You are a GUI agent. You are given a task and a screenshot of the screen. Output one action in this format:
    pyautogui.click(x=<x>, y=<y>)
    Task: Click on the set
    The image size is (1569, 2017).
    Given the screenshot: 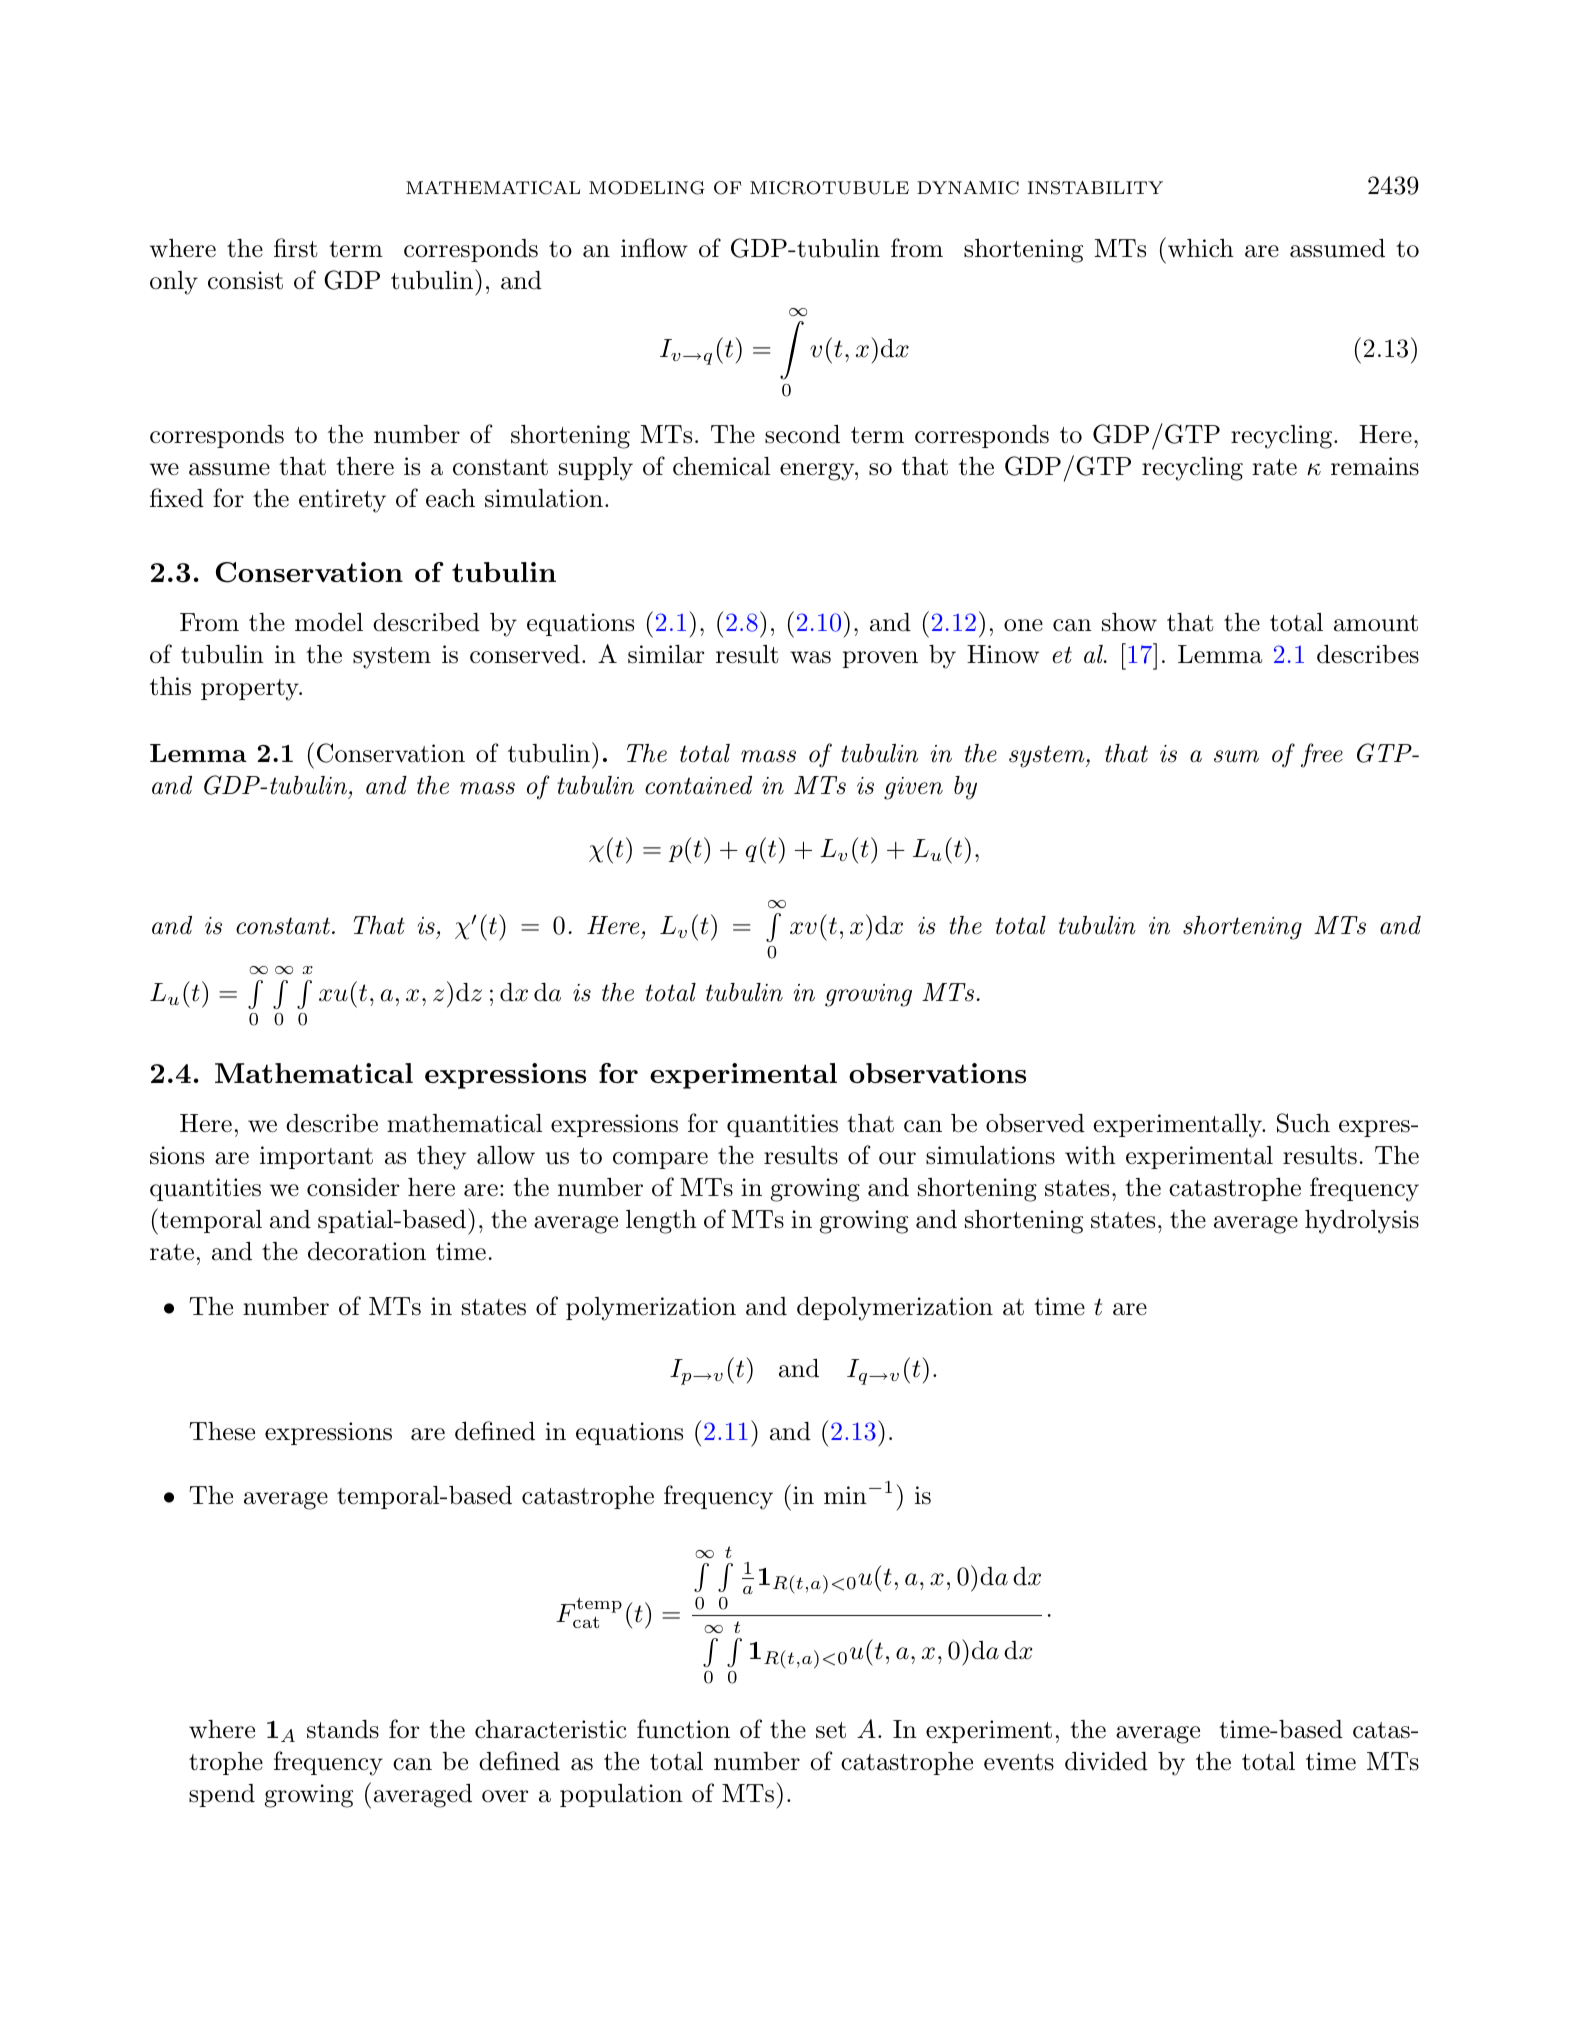 What is the action you would take?
    pyautogui.click(x=831, y=1730)
